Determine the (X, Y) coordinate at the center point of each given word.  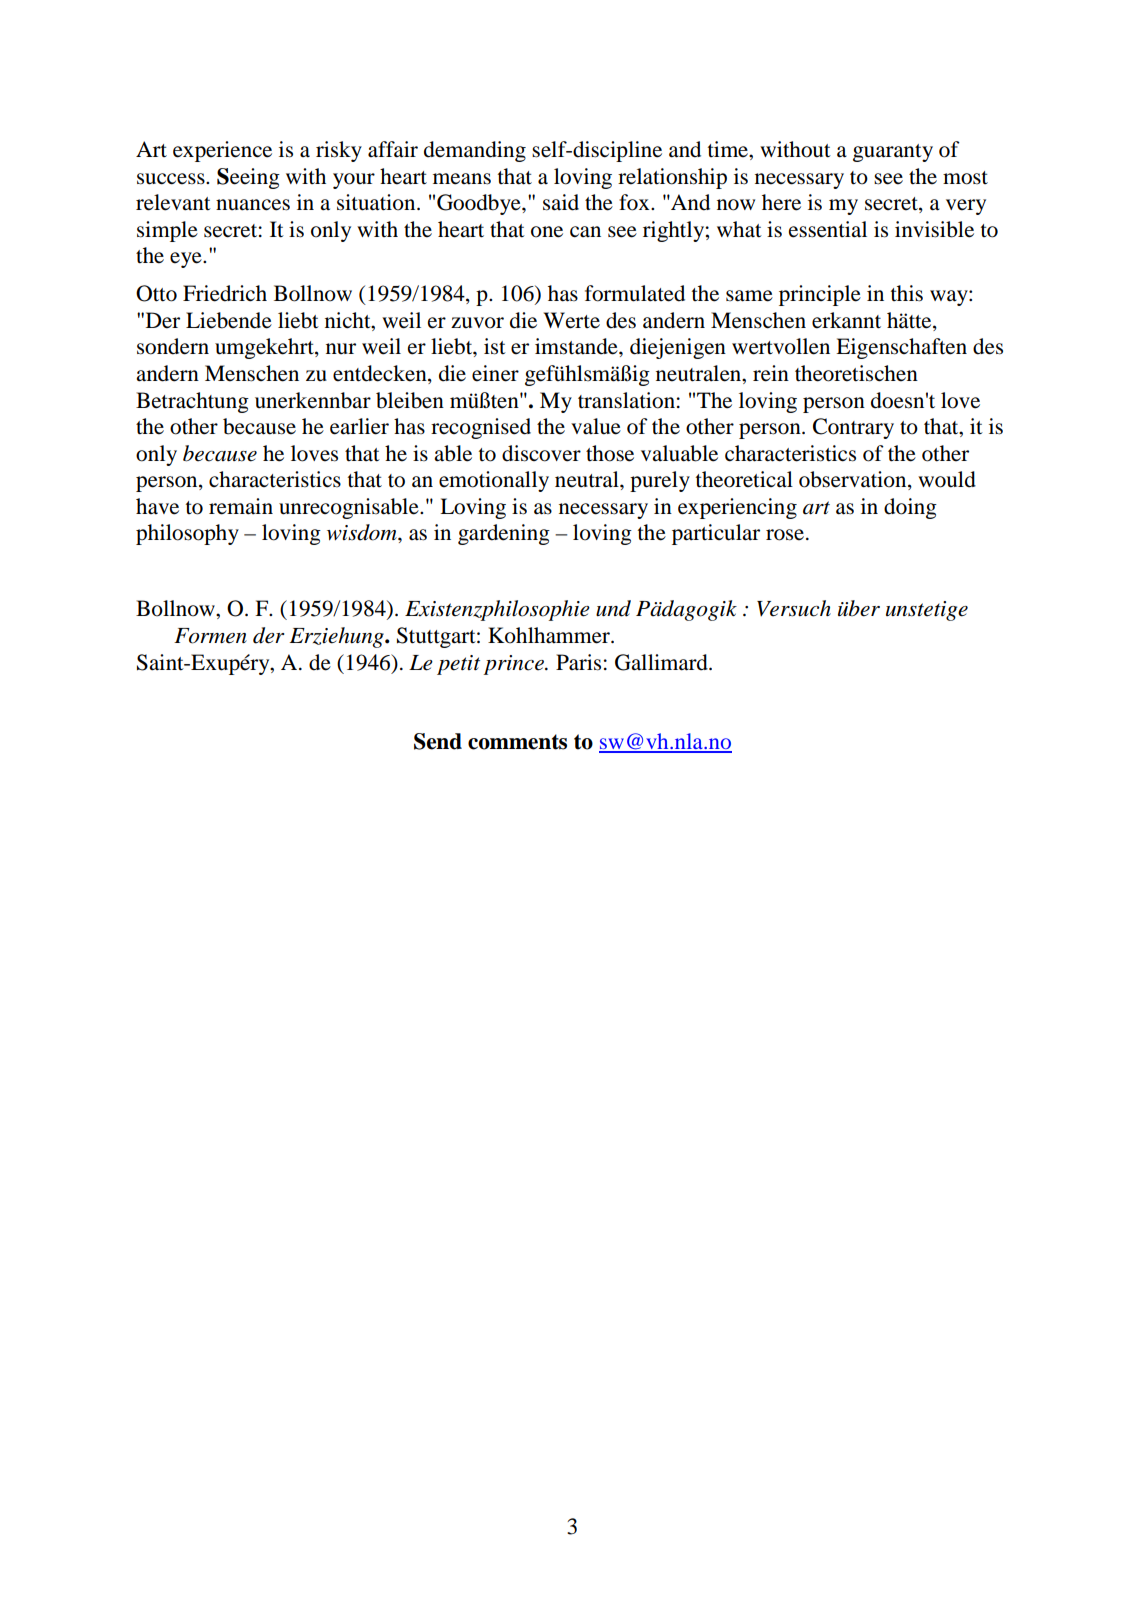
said (561, 202)
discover (541, 453)
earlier (359, 426)
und (613, 608)
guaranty (893, 153)
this (907, 293)
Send (438, 741)
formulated (635, 293)
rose (785, 535)
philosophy (187, 534)
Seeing (248, 178)
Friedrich (225, 293)
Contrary (853, 428)
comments (517, 742)
